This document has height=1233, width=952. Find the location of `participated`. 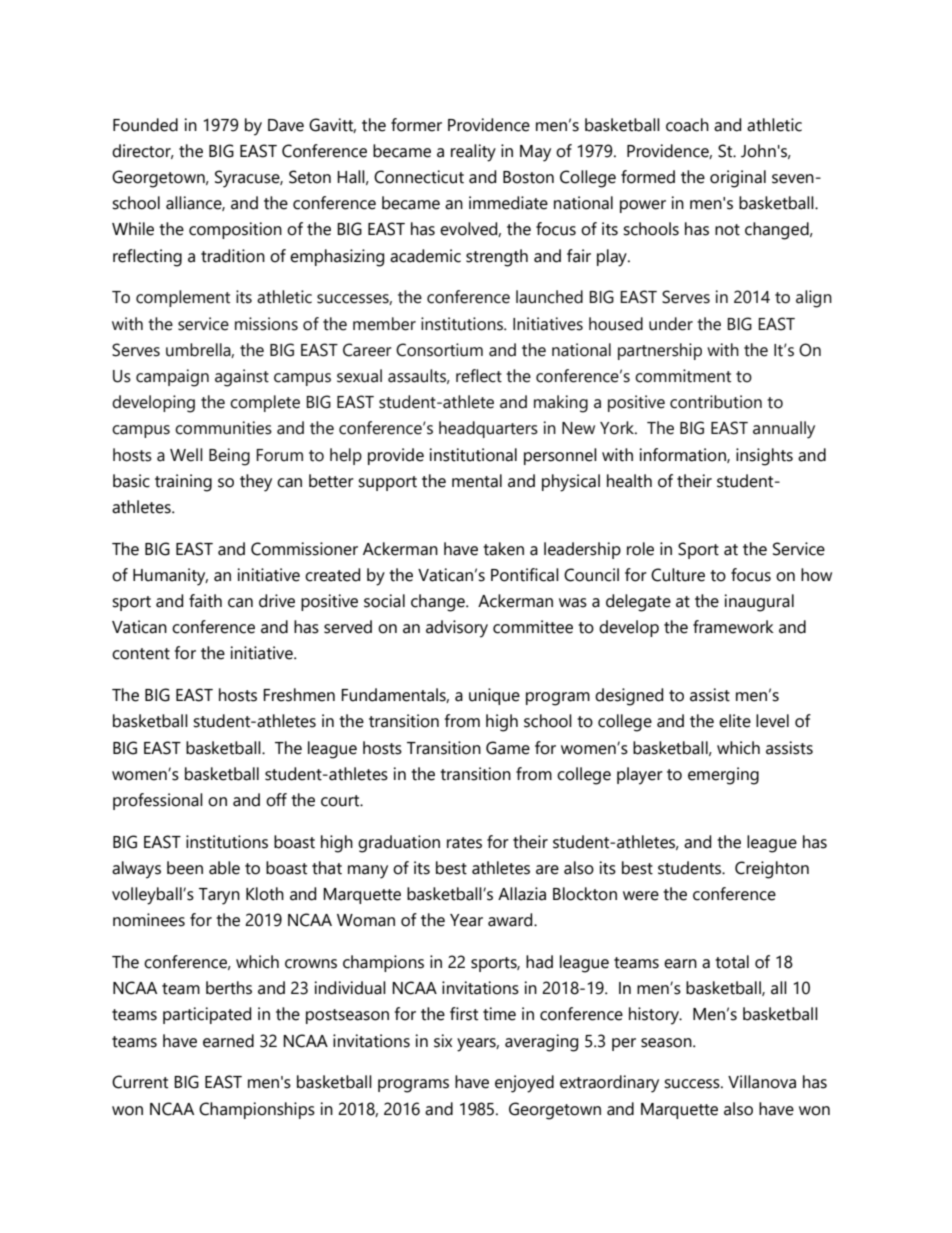

participated is located at coordinates (207, 1015).
